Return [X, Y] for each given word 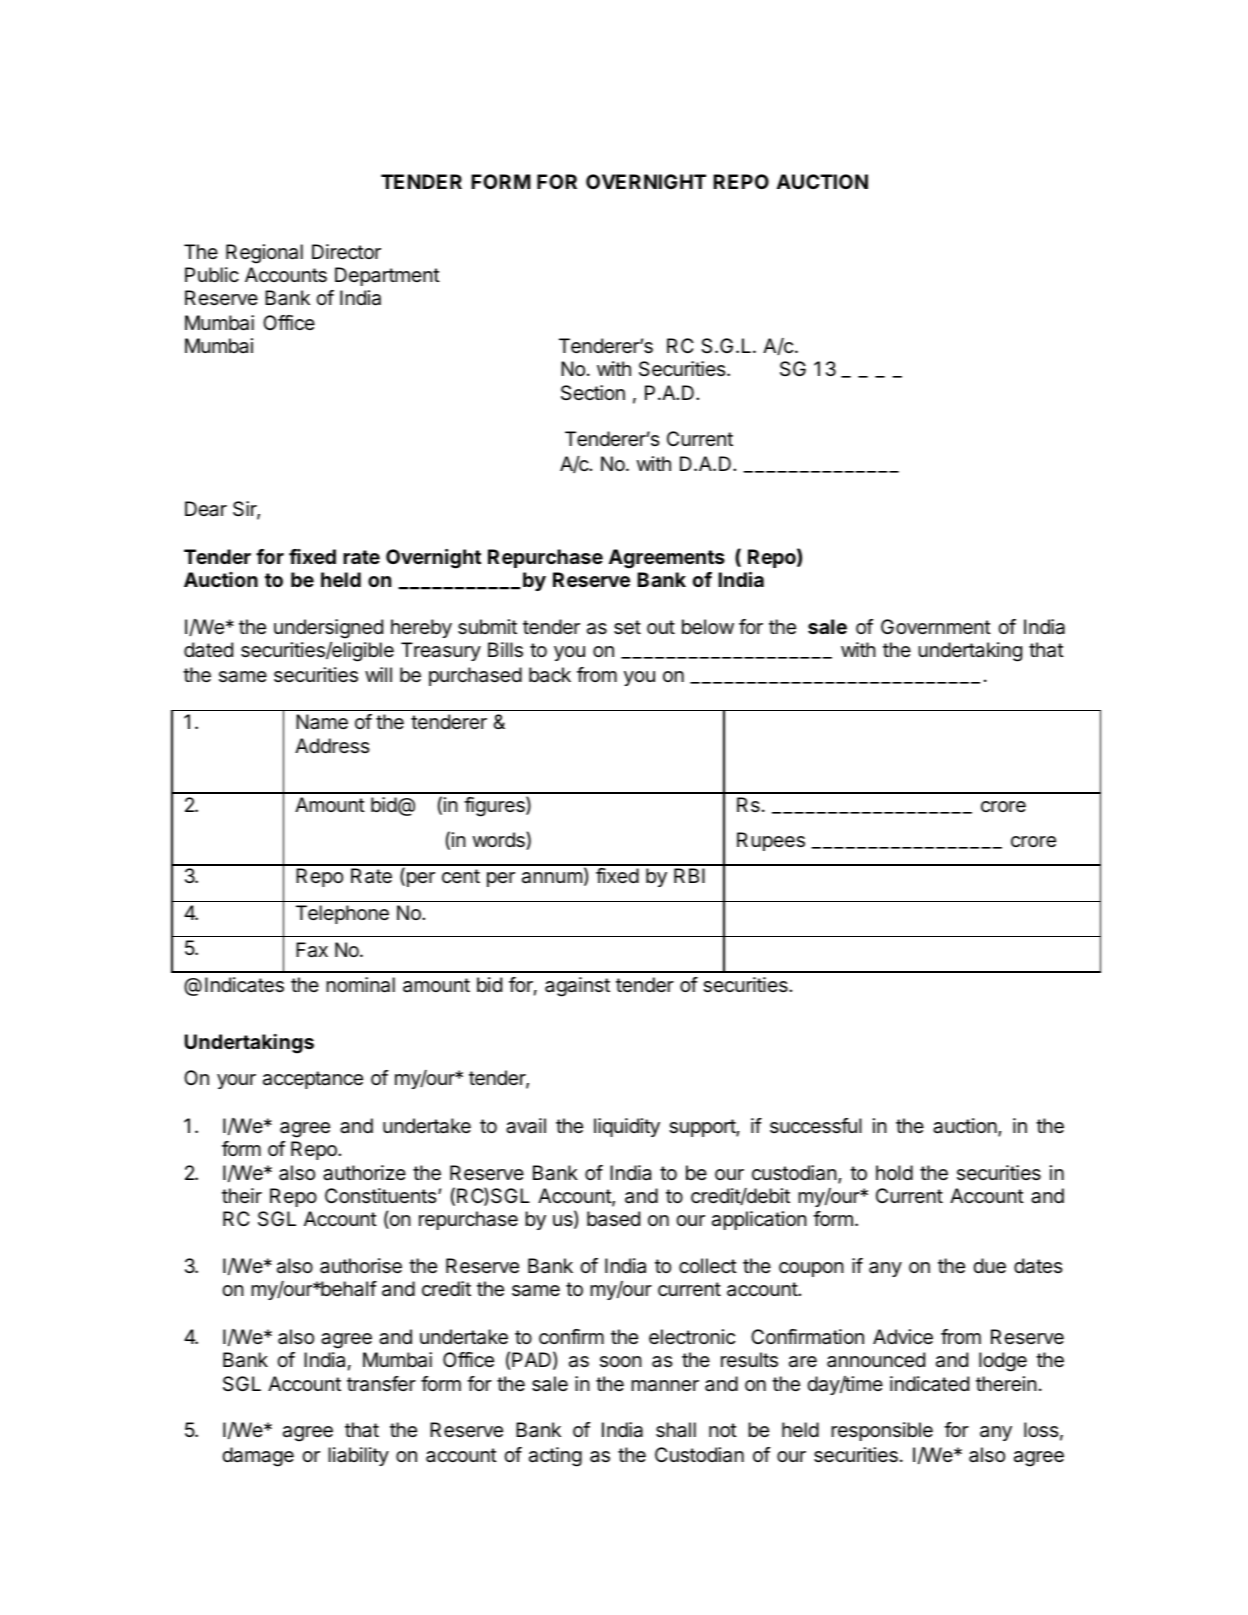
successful [816, 1126]
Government [936, 626]
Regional [264, 254]
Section [593, 393]
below [708, 626]
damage [258, 1457]
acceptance [313, 1080]
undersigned [328, 629]
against [577, 987]
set [627, 627]
